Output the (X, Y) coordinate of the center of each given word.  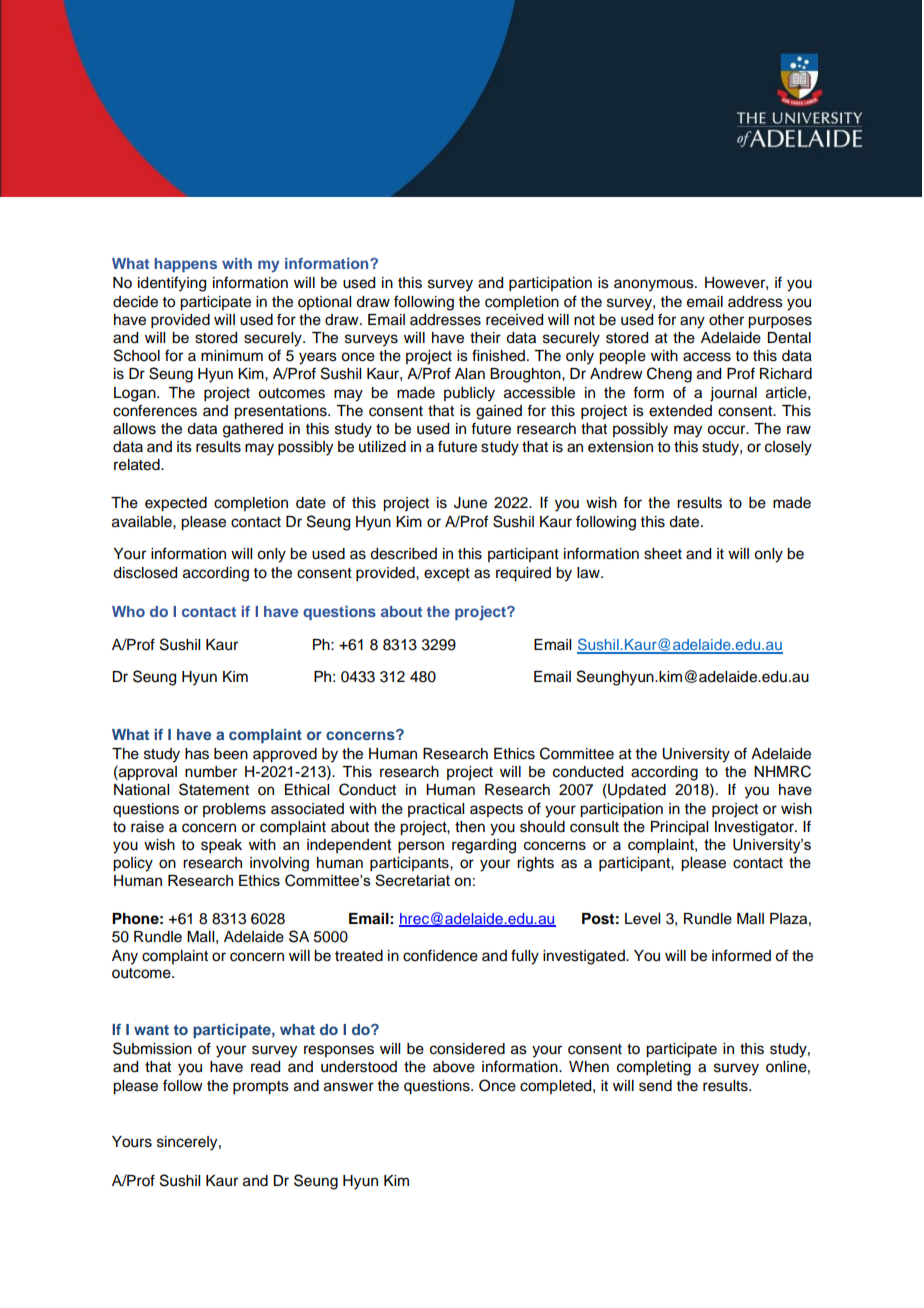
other (726, 320)
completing (654, 1068)
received (514, 320)
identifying (172, 284)
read (265, 1067)
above (454, 1067)
